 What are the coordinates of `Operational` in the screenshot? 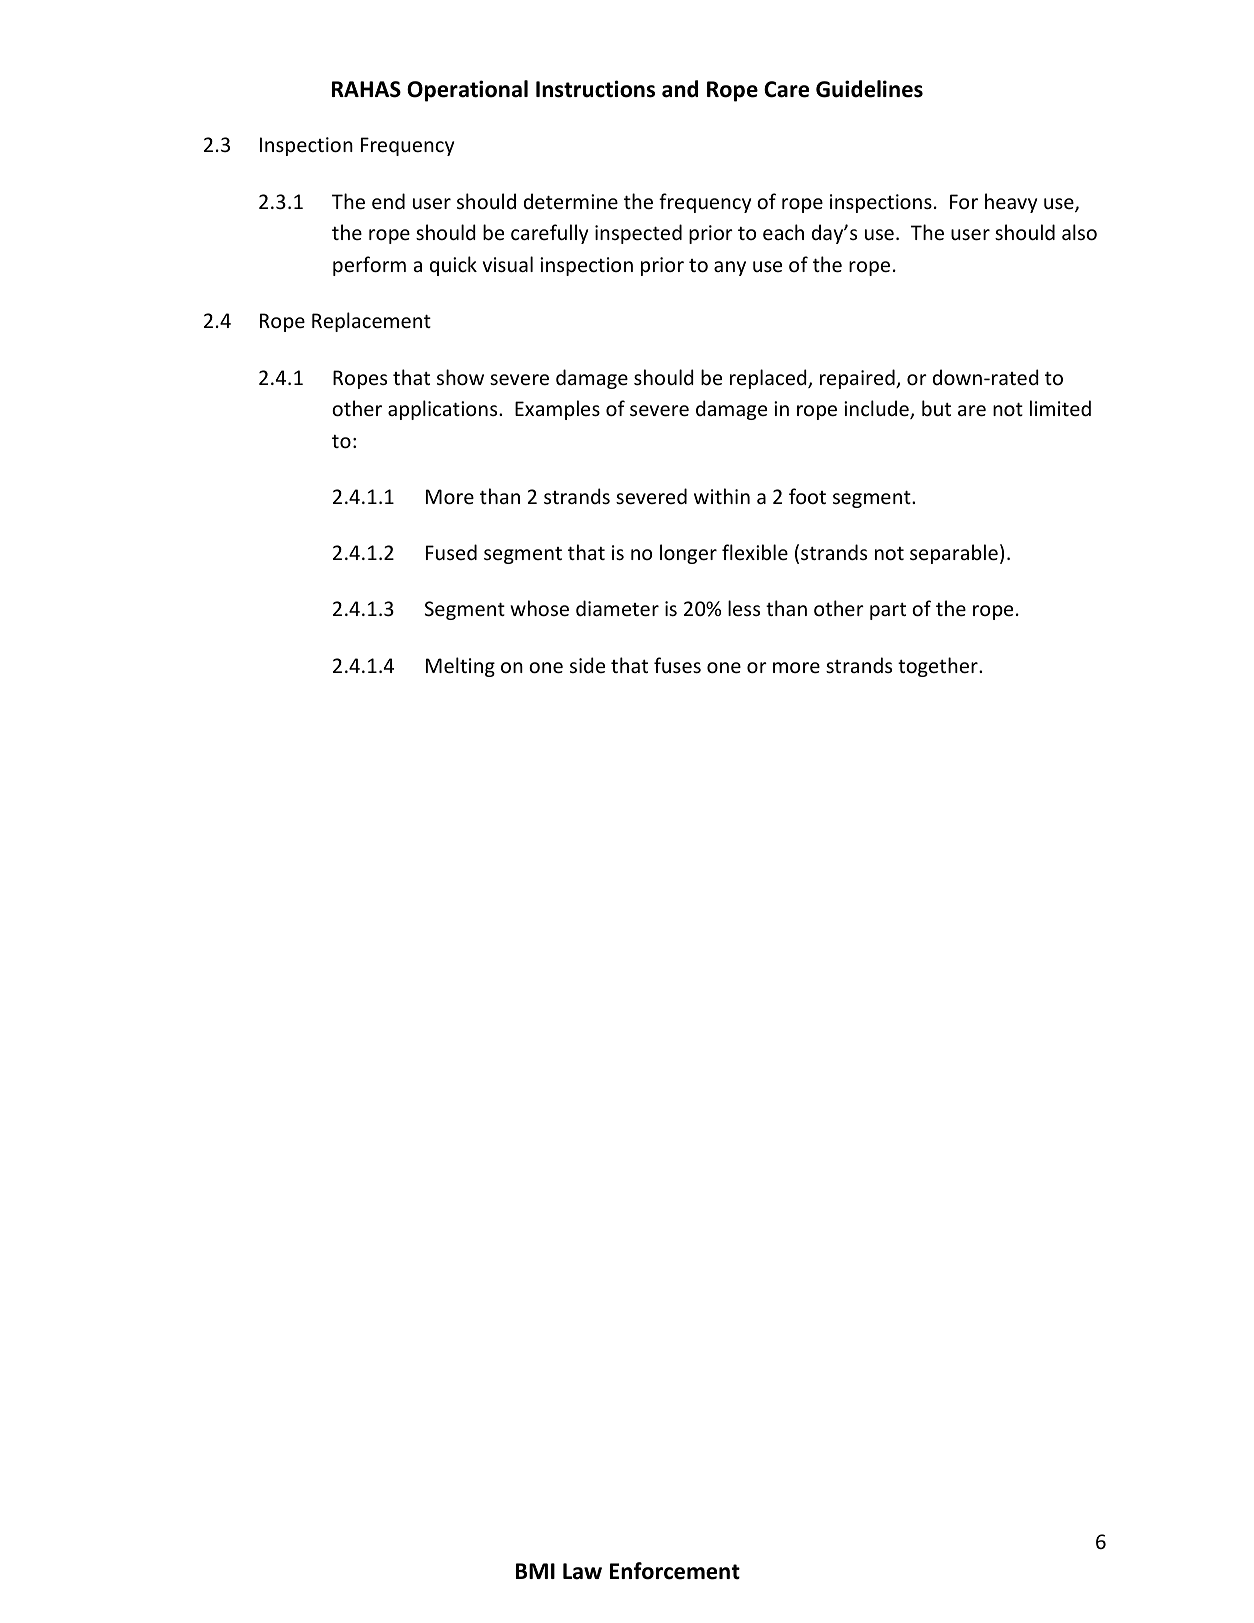 It's located at (467, 91).
